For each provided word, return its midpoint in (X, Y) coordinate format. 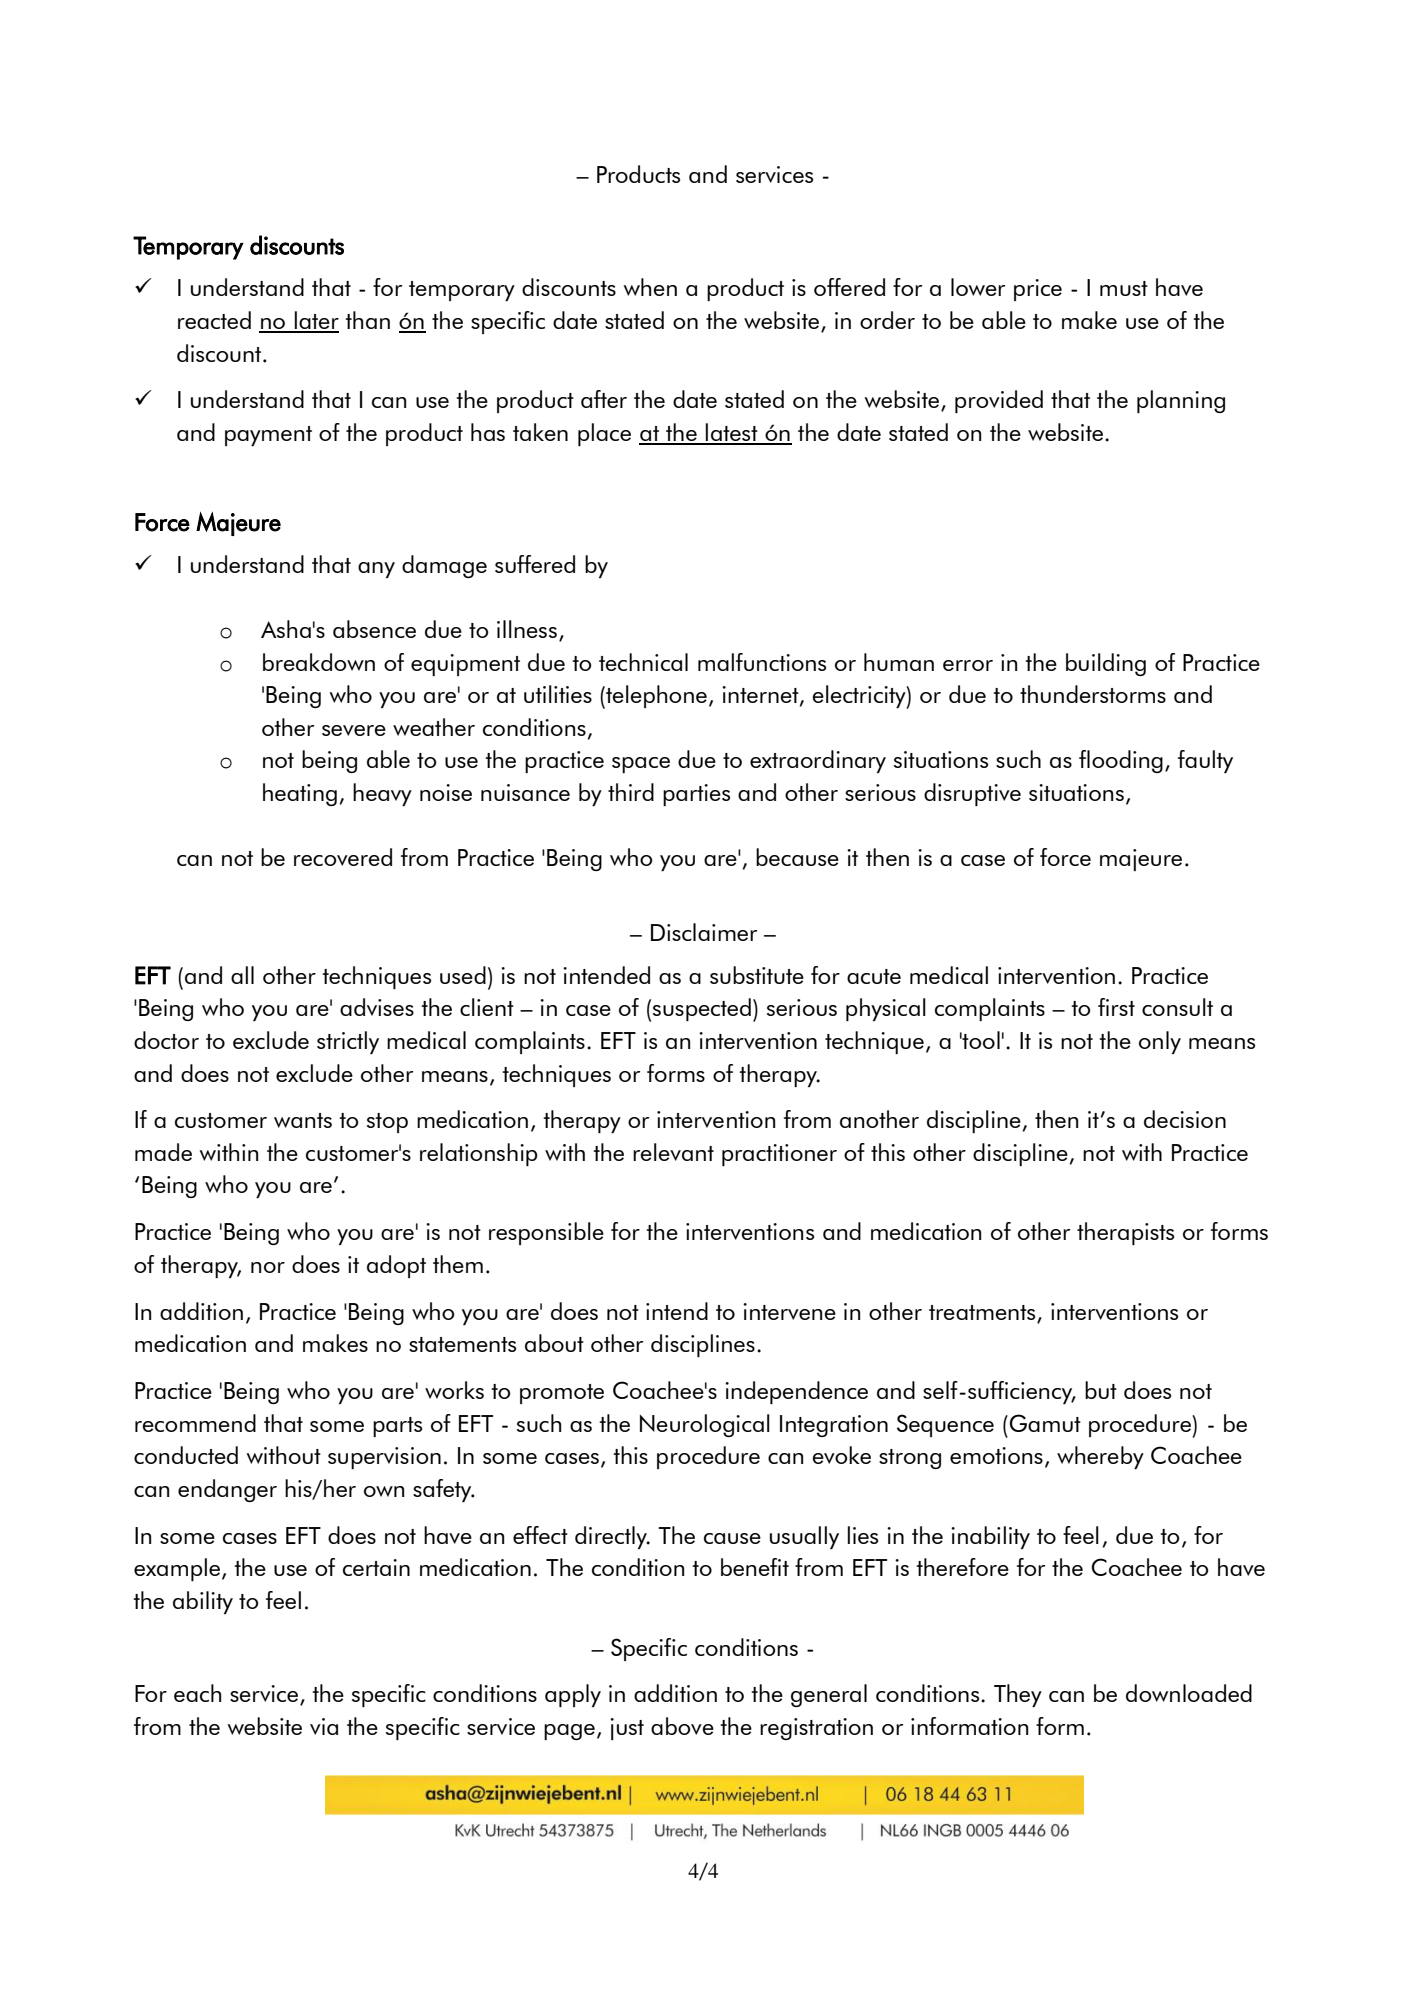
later (315, 321)
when (650, 287)
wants (303, 1120)
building (1106, 664)
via (324, 1726)
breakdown (319, 662)
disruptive (972, 794)
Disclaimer (704, 932)
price (1038, 290)
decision (1185, 1119)
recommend (195, 1423)
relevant (673, 1152)
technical (643, 662)
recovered (343, 857)
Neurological (705, 1425)
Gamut (1044, 1423)
